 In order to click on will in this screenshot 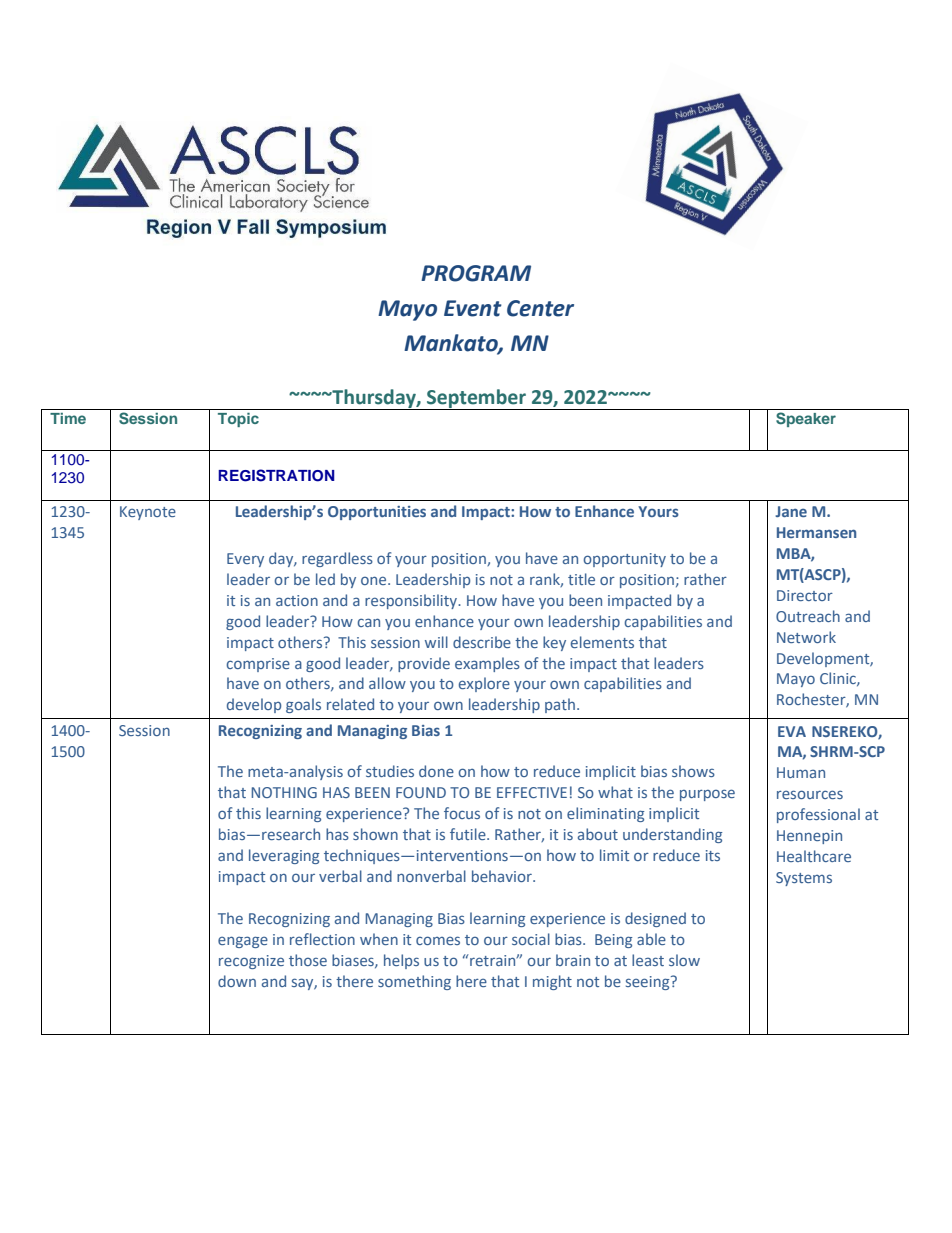, I will do `click(436, 642)`.
